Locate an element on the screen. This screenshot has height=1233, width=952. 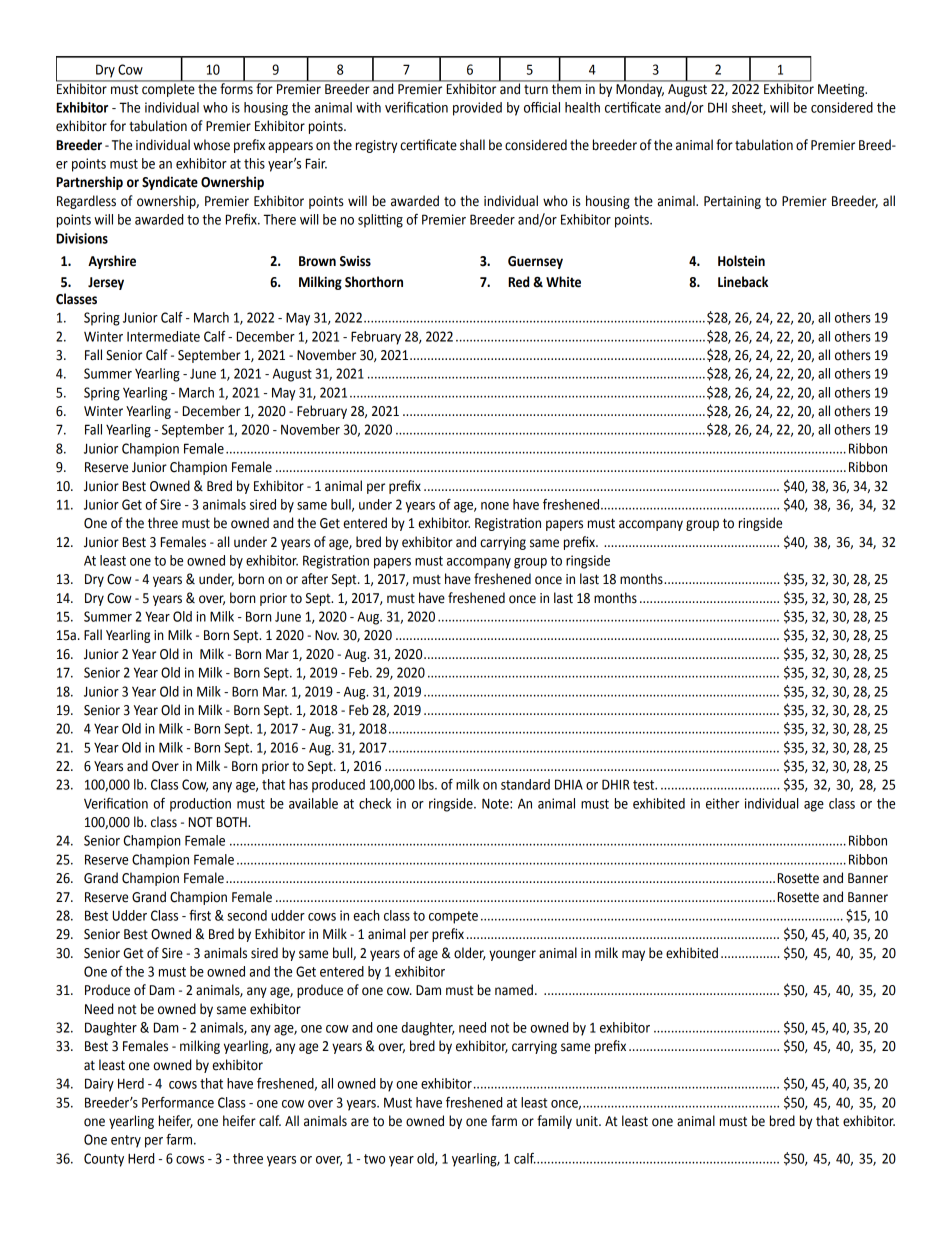
after is located at coordinates (315, 579).
